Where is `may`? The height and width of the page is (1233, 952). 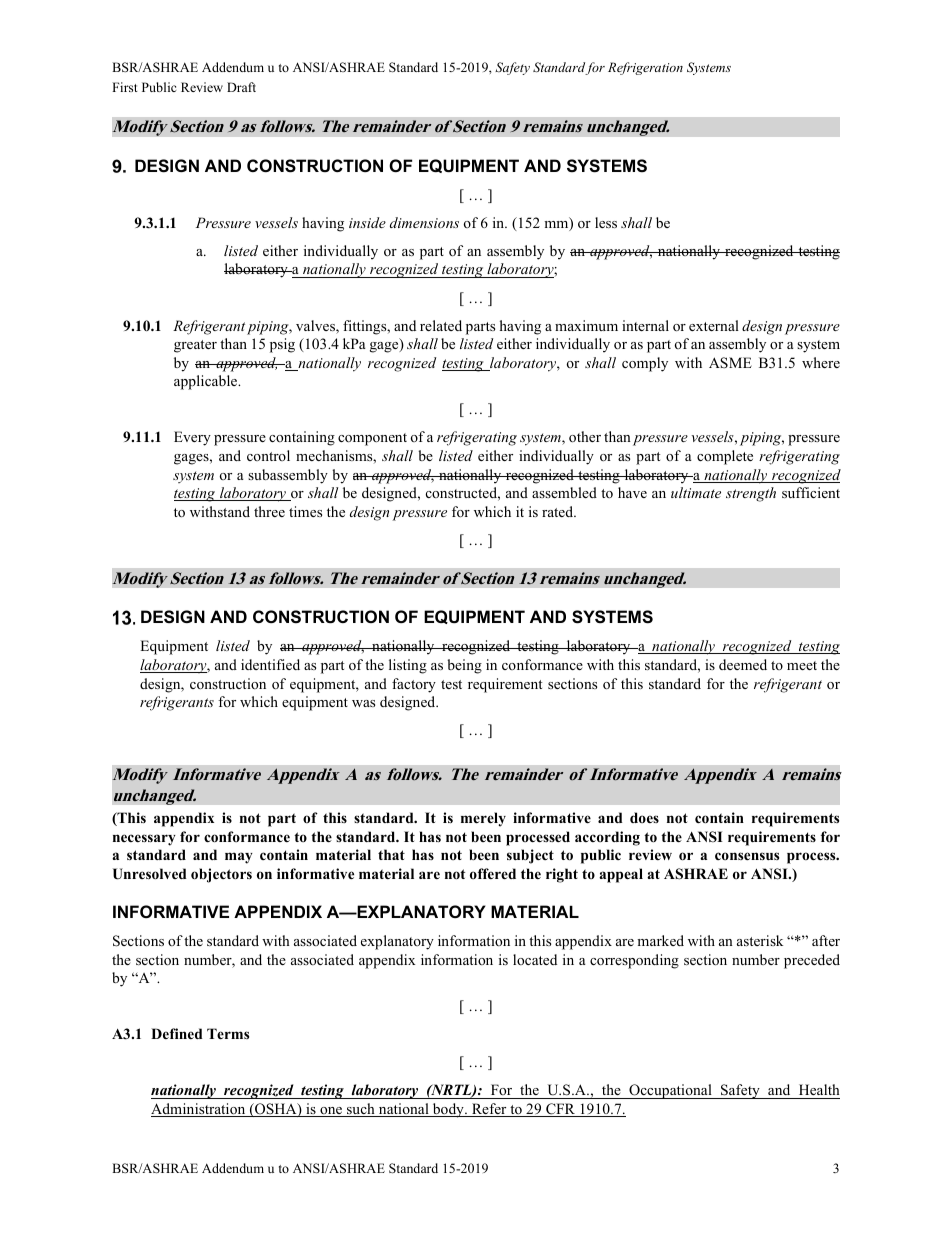 may is located at coordinates (239, 858).
